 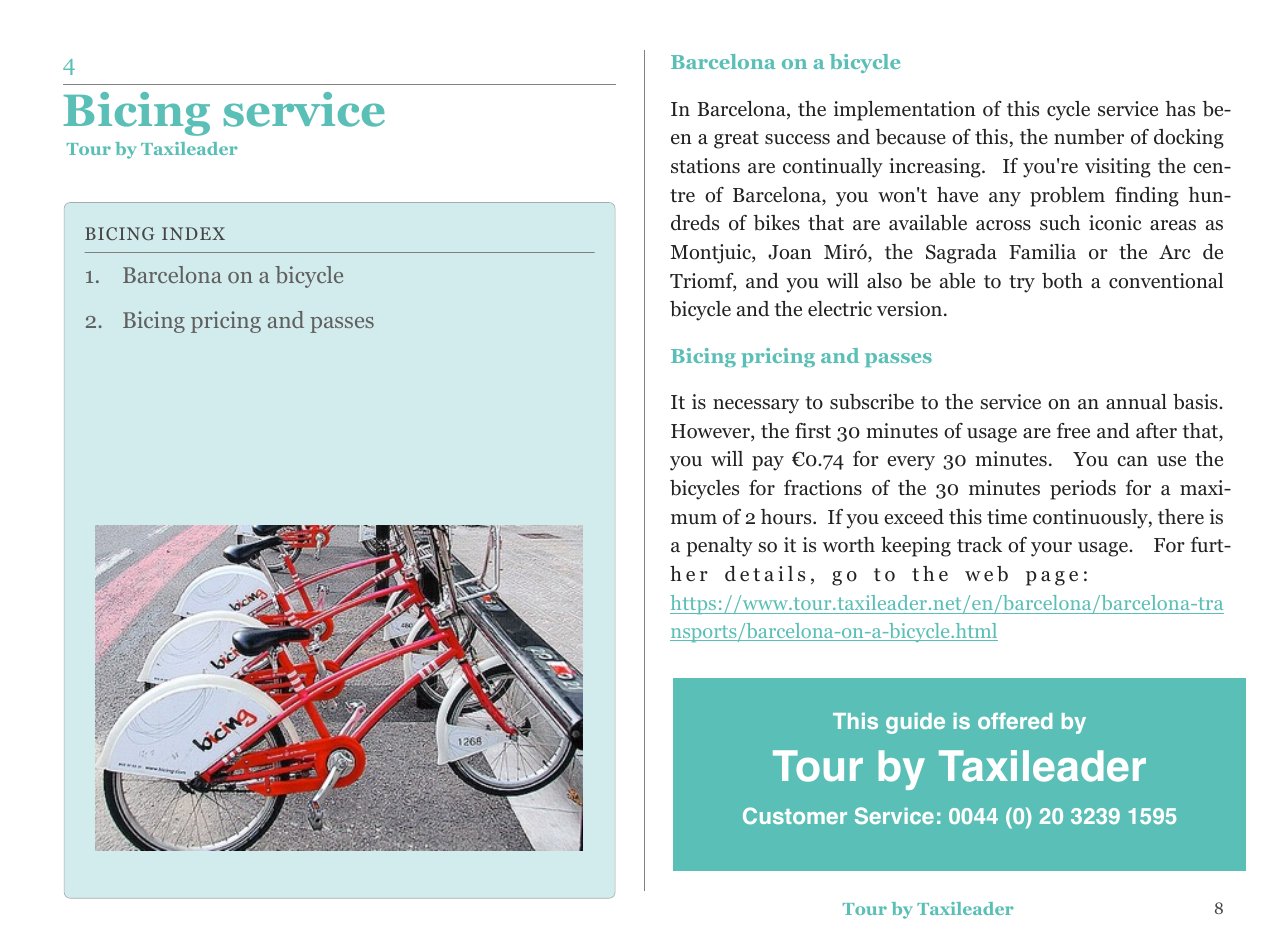 I want to click on great, so click(x=736, y=140).
